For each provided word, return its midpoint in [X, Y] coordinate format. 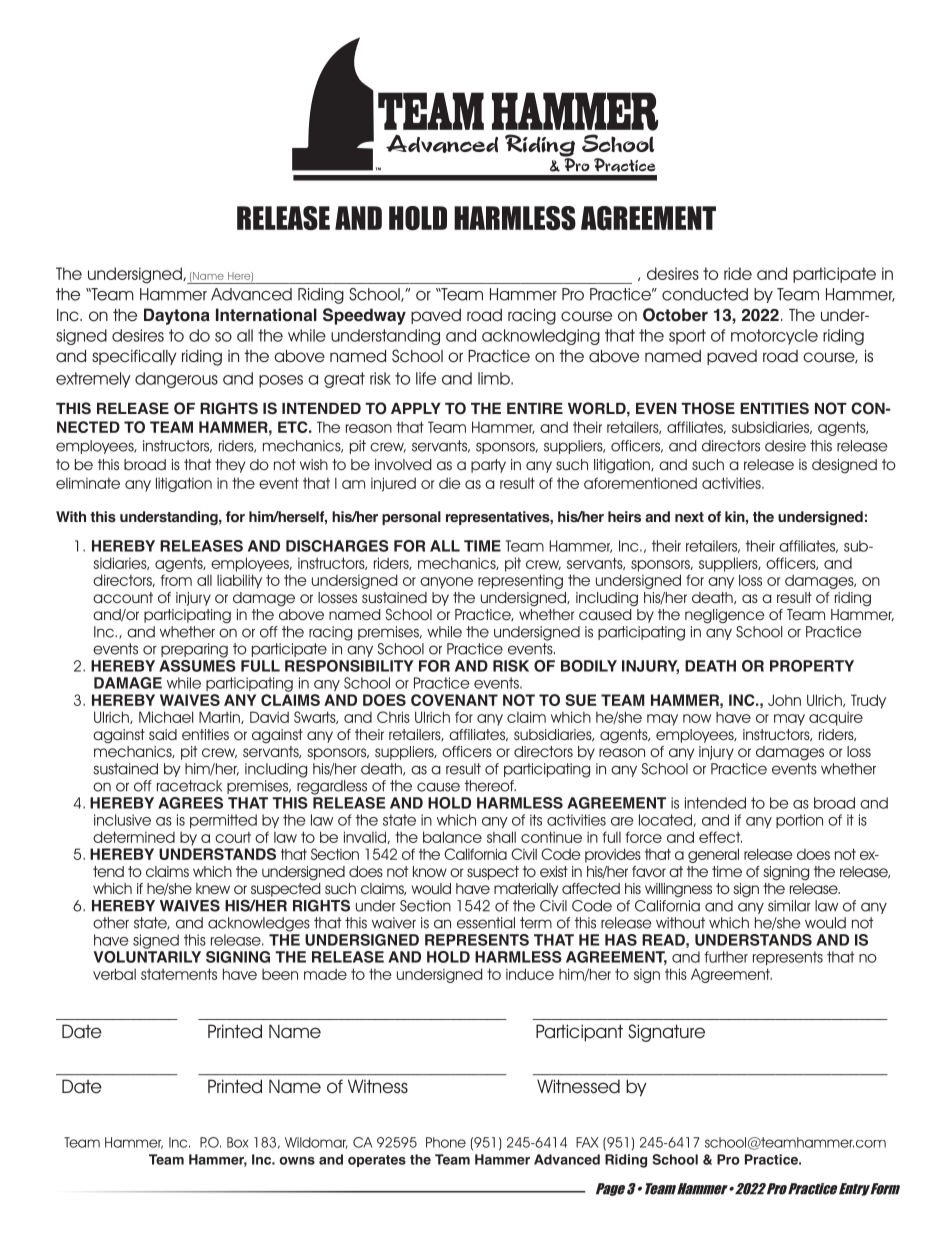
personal [411, 518]
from [176, 580]
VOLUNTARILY [147, 955]
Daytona [177, 316]
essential [486, 923]
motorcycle [774, 337]
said [163, 734]
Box [237, 1142]
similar [789, 906]
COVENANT [454, 700]
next [689, 517]
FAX [587, 1142]
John [784, 700]
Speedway [364, 316]
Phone [446, 1142]
